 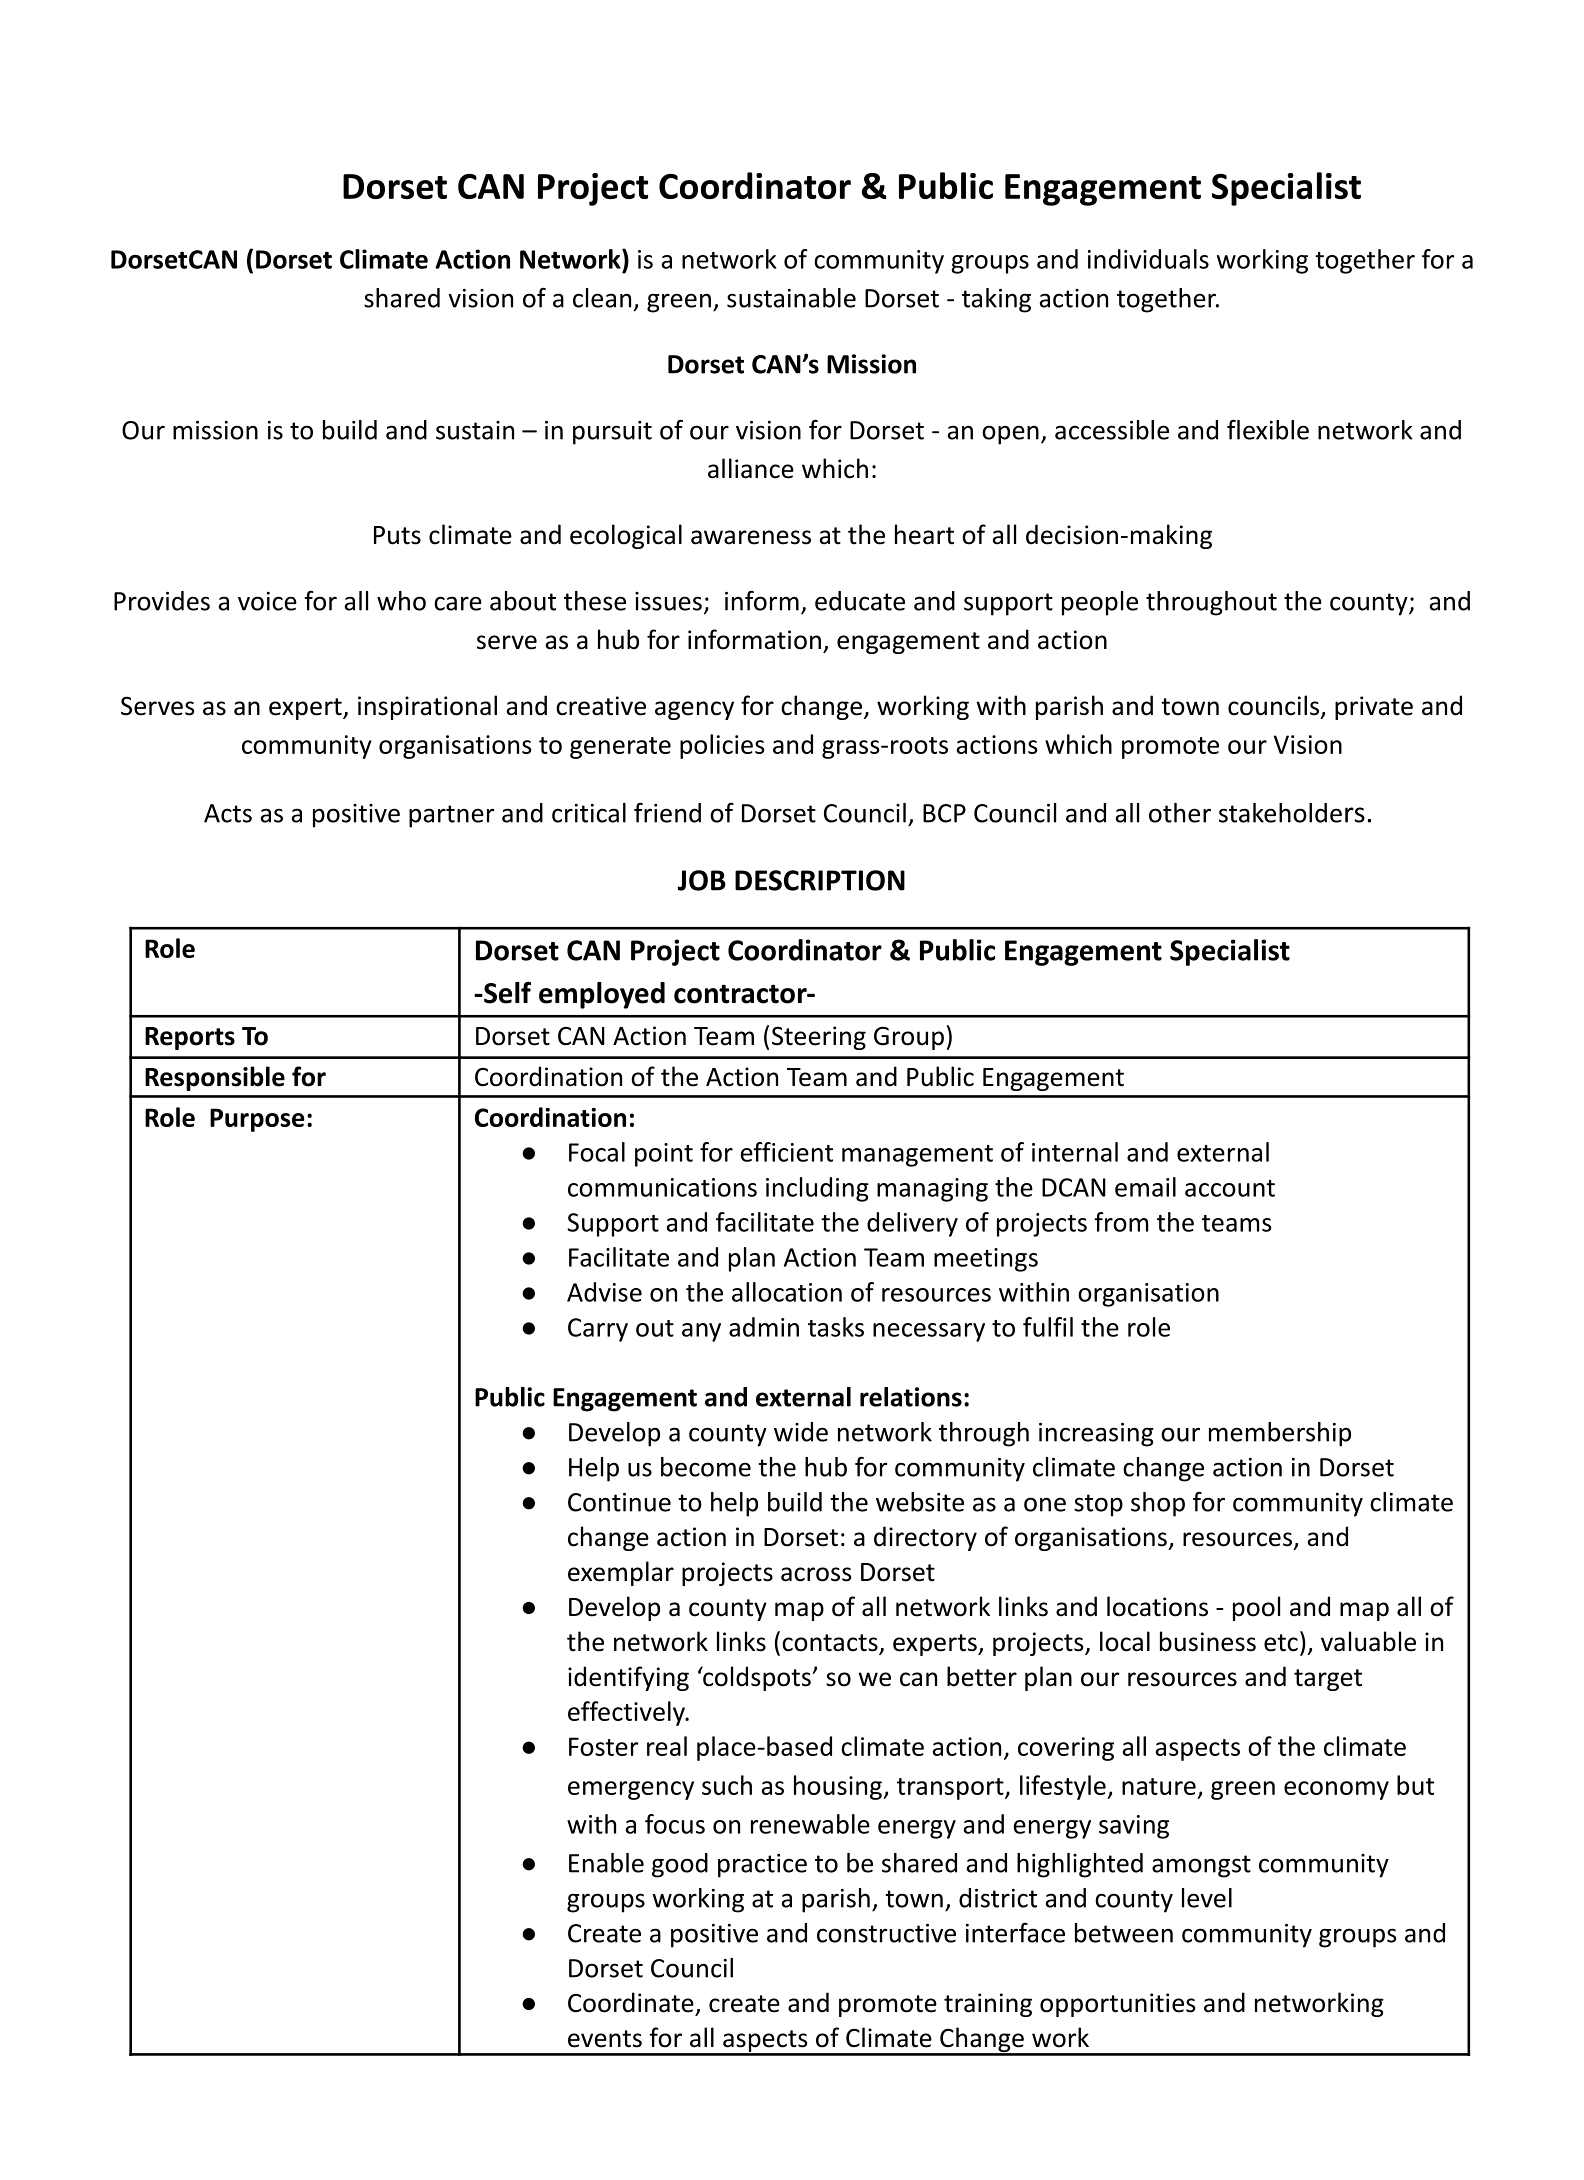 I want to click on efficient, so click(x=787, y=1152).
